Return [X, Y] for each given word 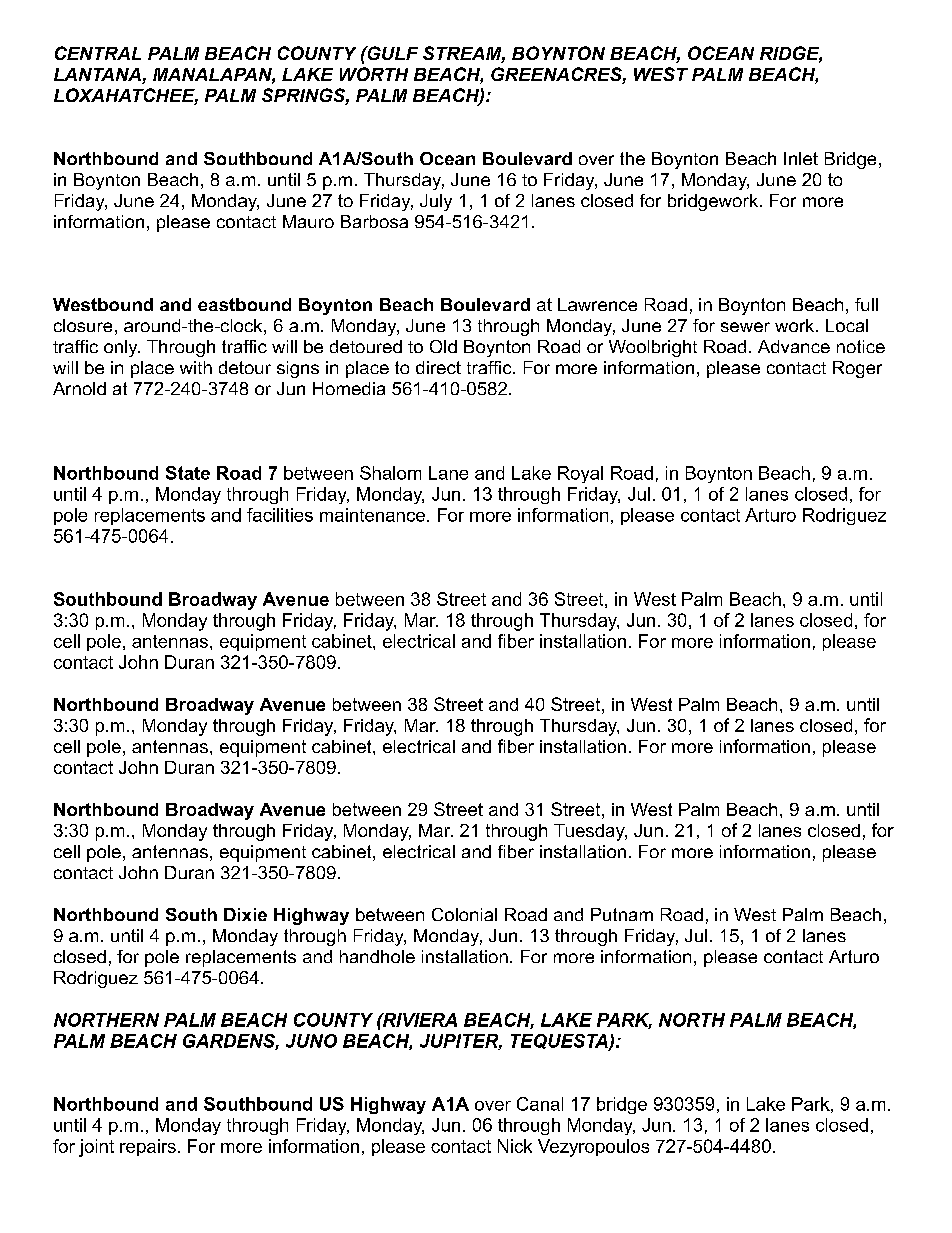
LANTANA [97, 74]
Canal [540, 1104]
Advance [794, 346]
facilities [280, 515]
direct [438, 367]
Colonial [464, 914]
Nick [515, 1146]
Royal [580, 474]
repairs [148, 1147]
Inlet [801, 158]
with [196, 367]
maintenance [372, 515]
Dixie [245, 914]
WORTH [374, 74]
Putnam [622, 914]
